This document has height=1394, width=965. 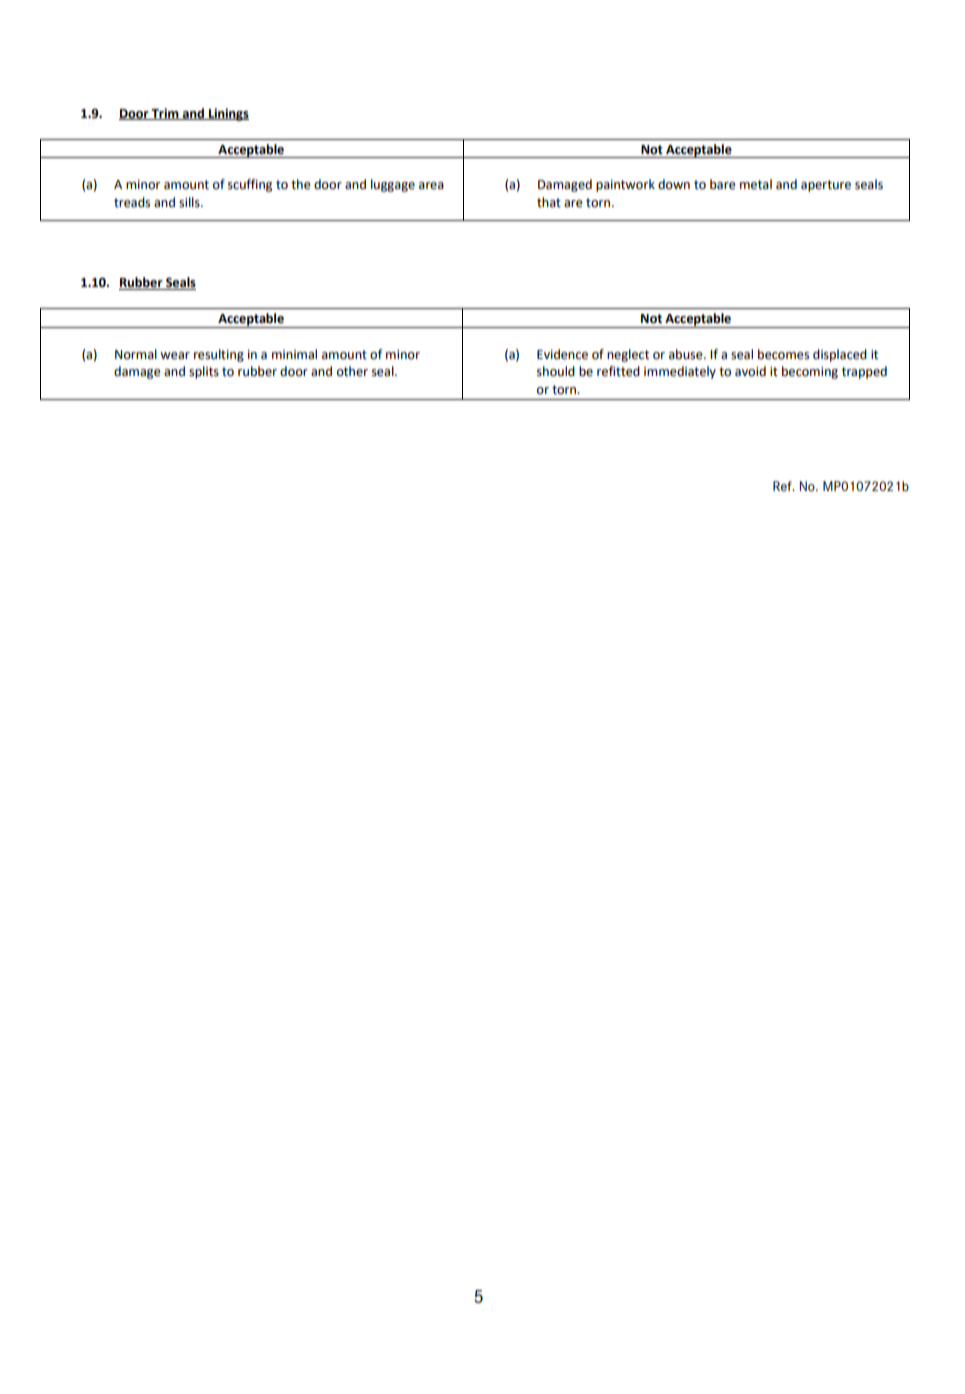 I want to click on treads, so click(x=132, y=202).
